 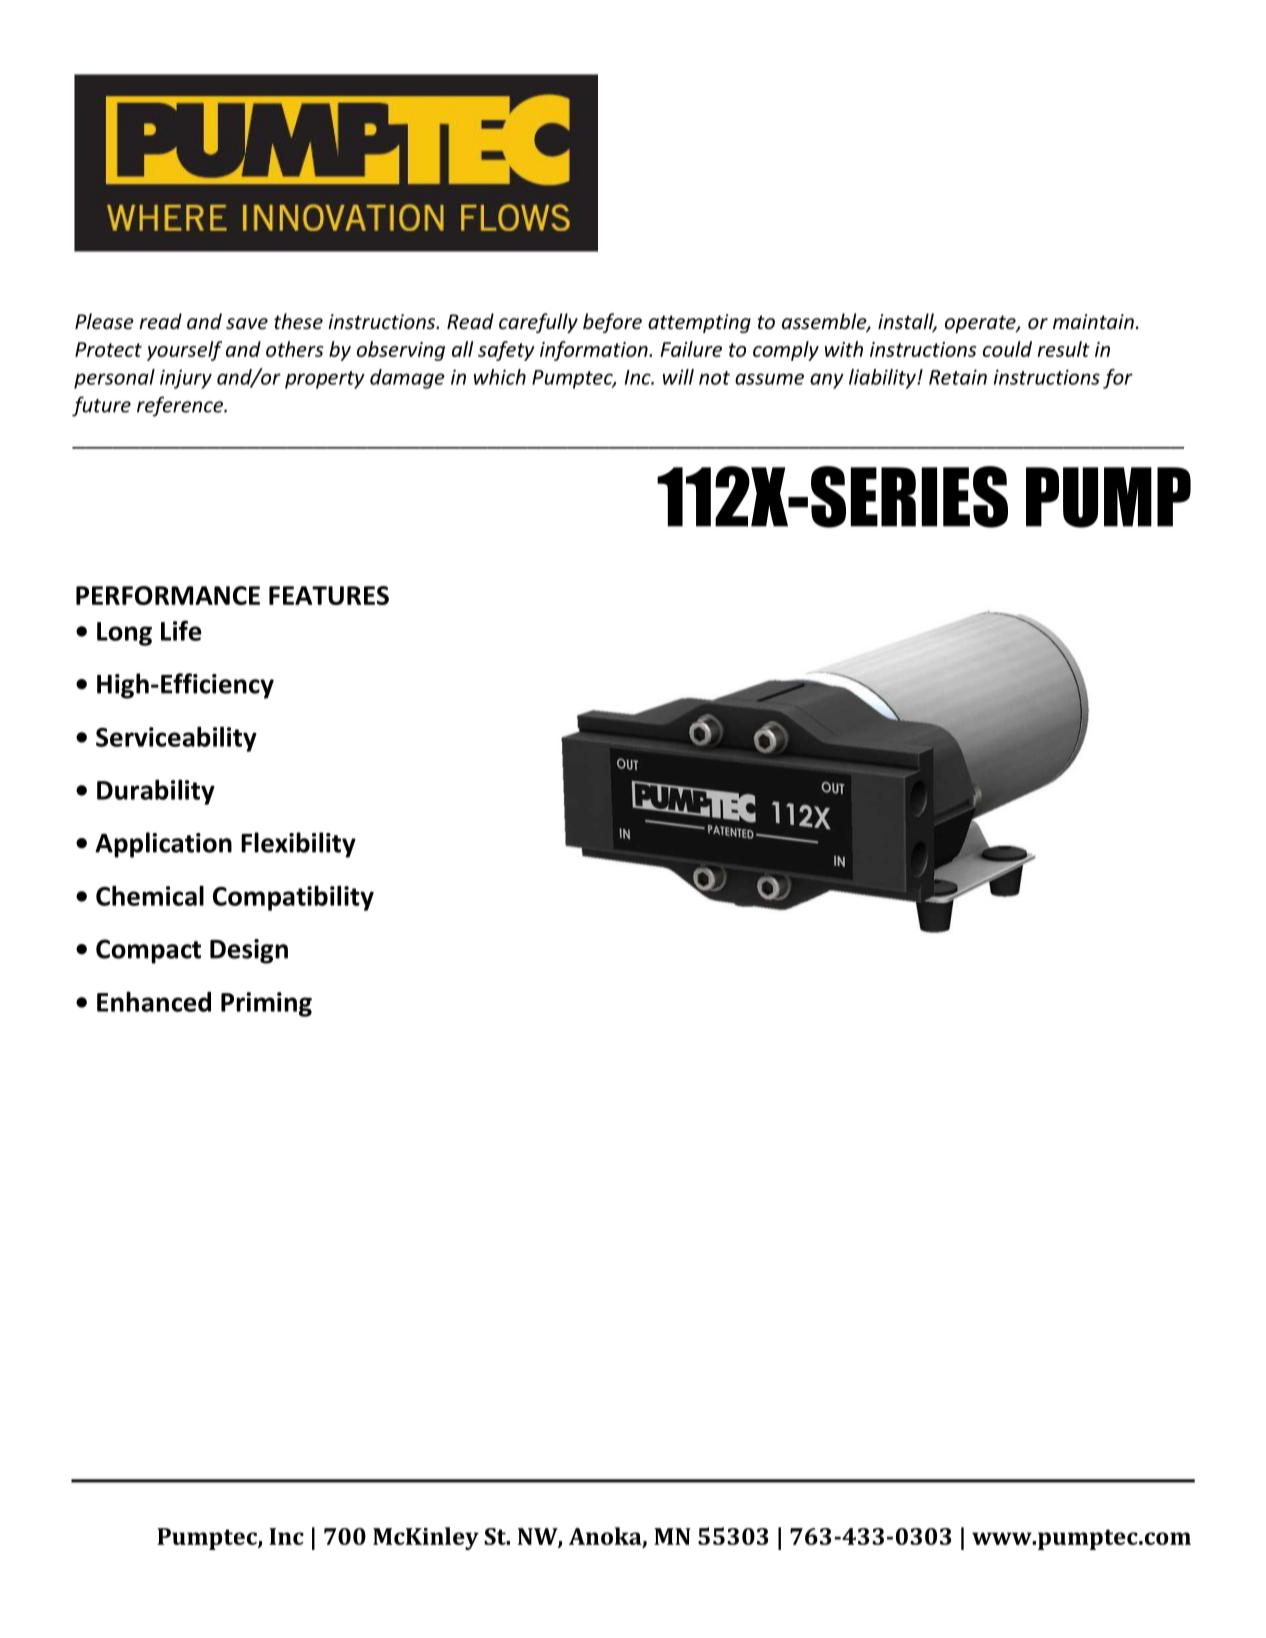 What do you see at coordinates (181, 630) in the screenshot?
I see `Life` at bounding box center [181, 630].
